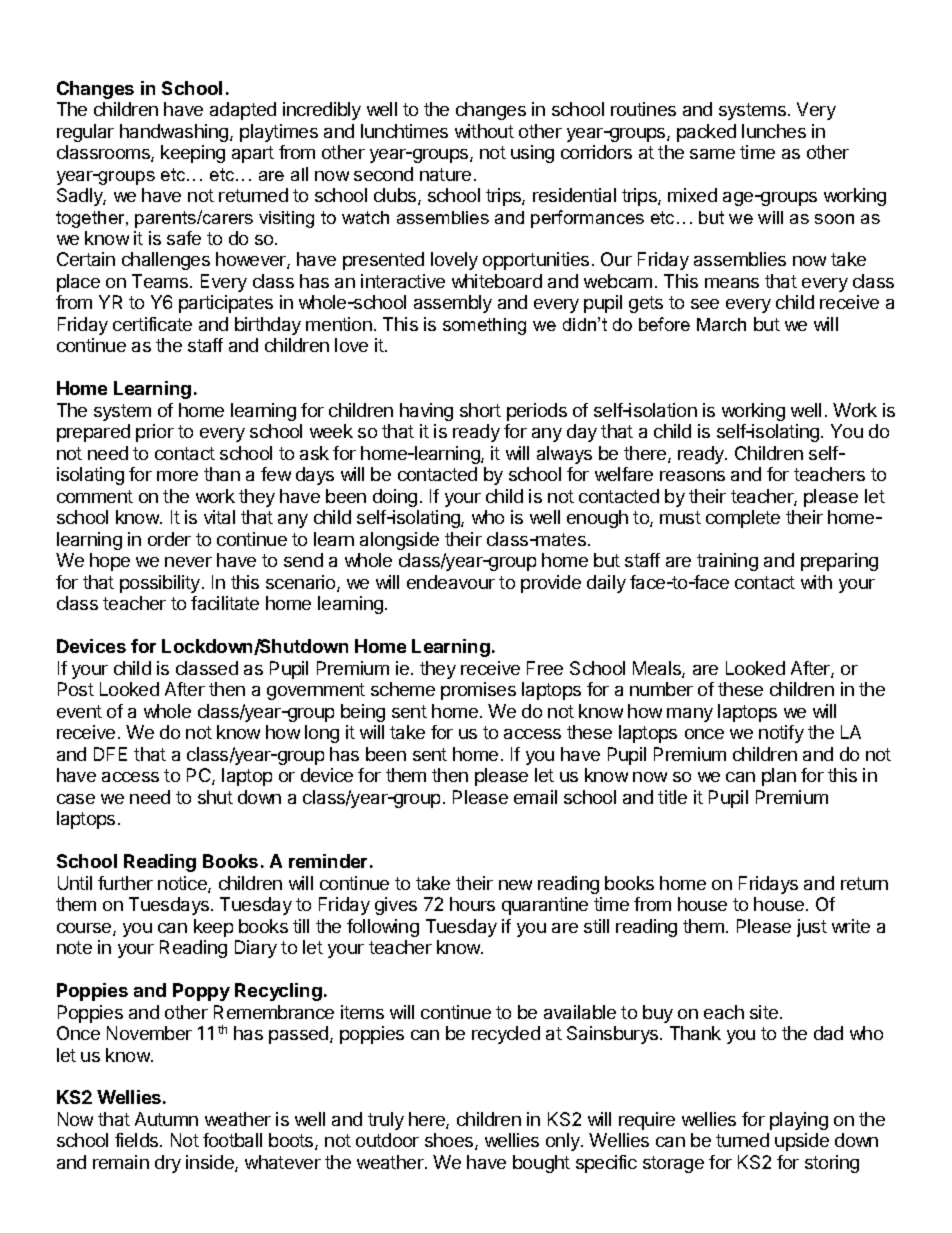  Describe the element at coordinates (535, 797) in the image. I see `email` at that location.
